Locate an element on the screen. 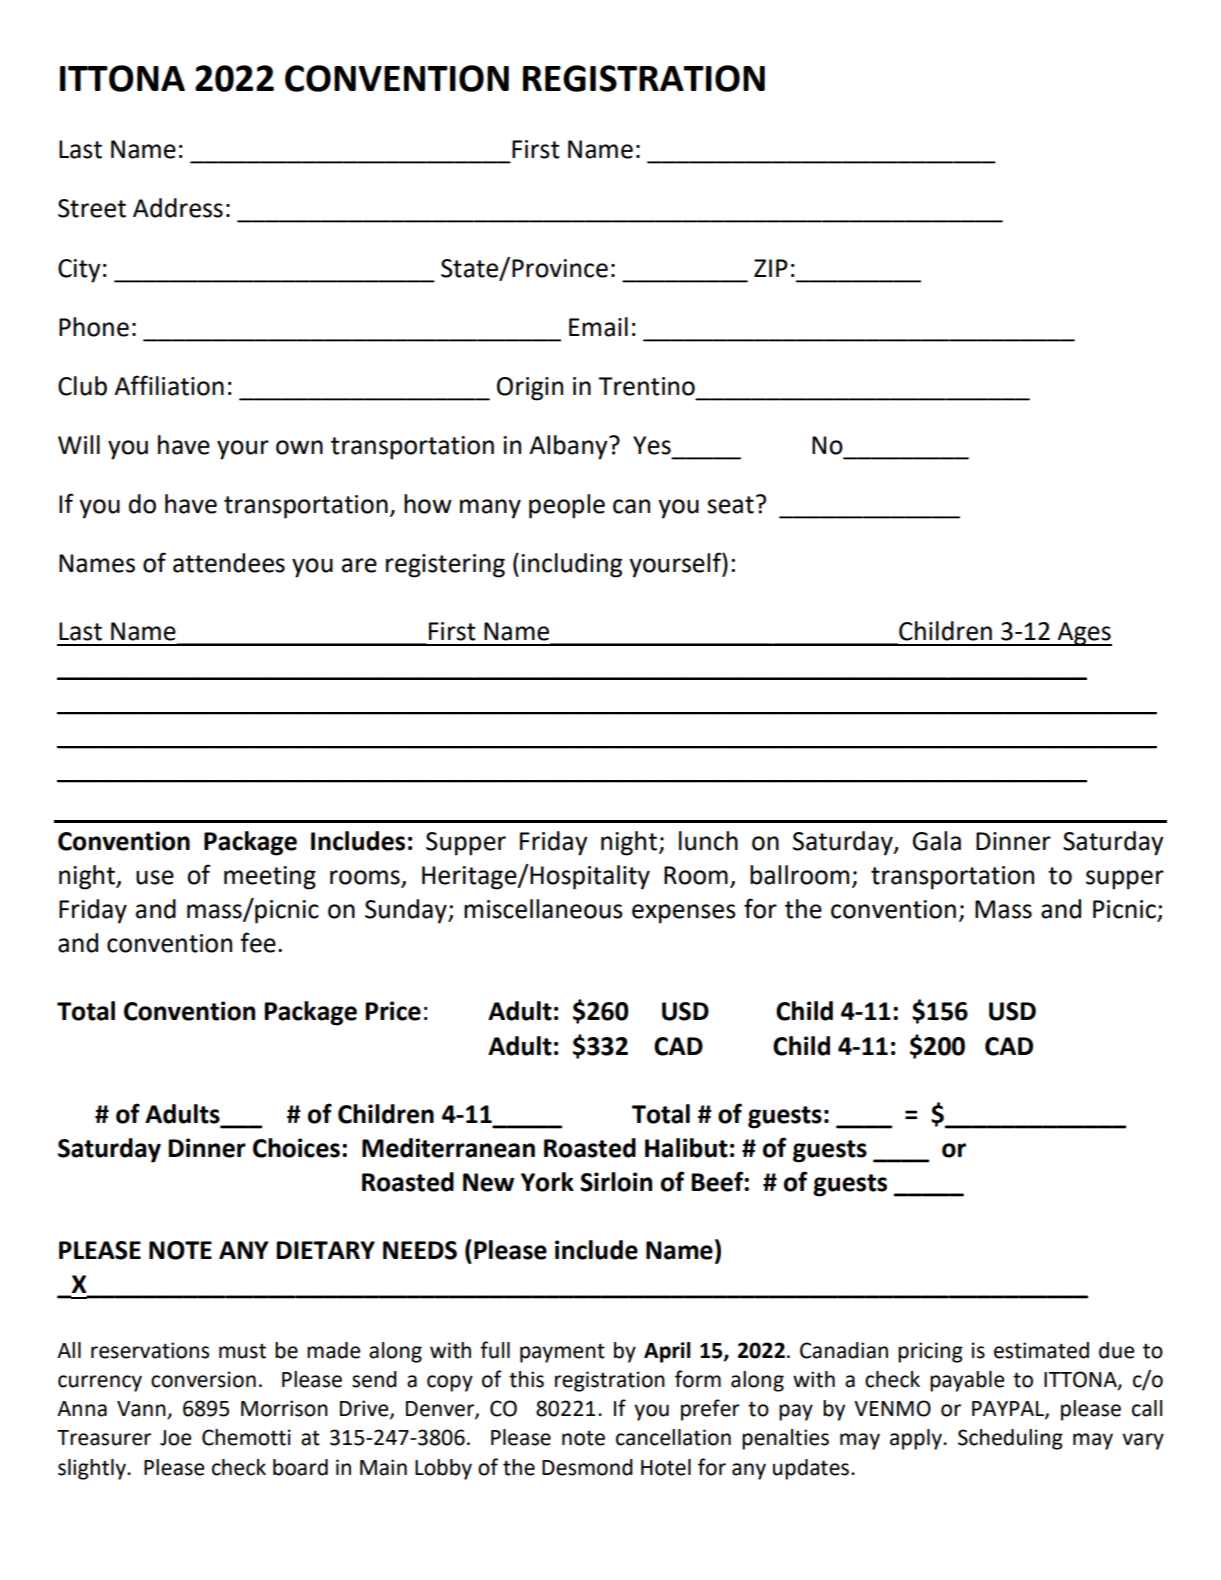  Joe is located at coordinates (176, 1438).
